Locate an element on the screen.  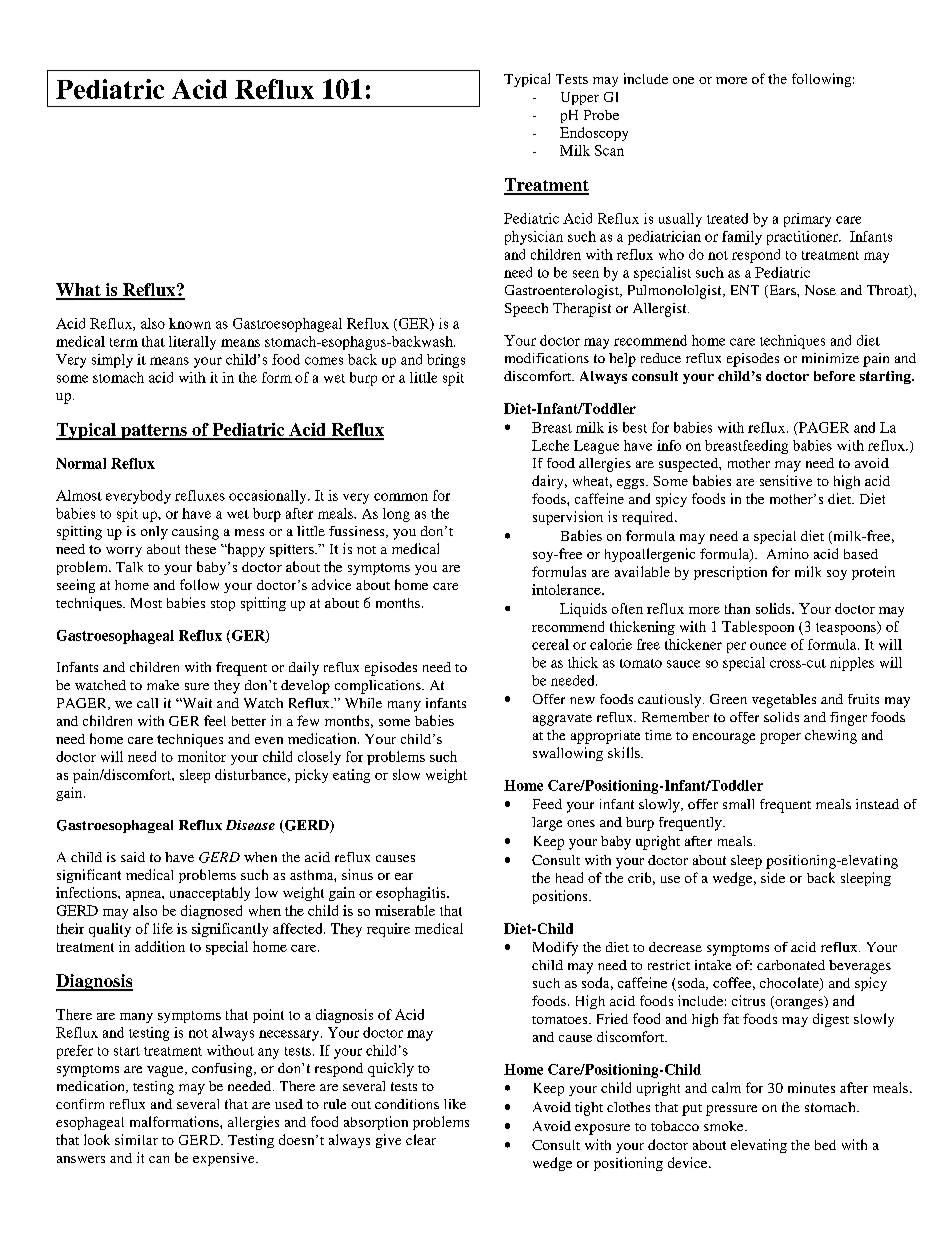
Leche is located at coordinates (550, 445).
